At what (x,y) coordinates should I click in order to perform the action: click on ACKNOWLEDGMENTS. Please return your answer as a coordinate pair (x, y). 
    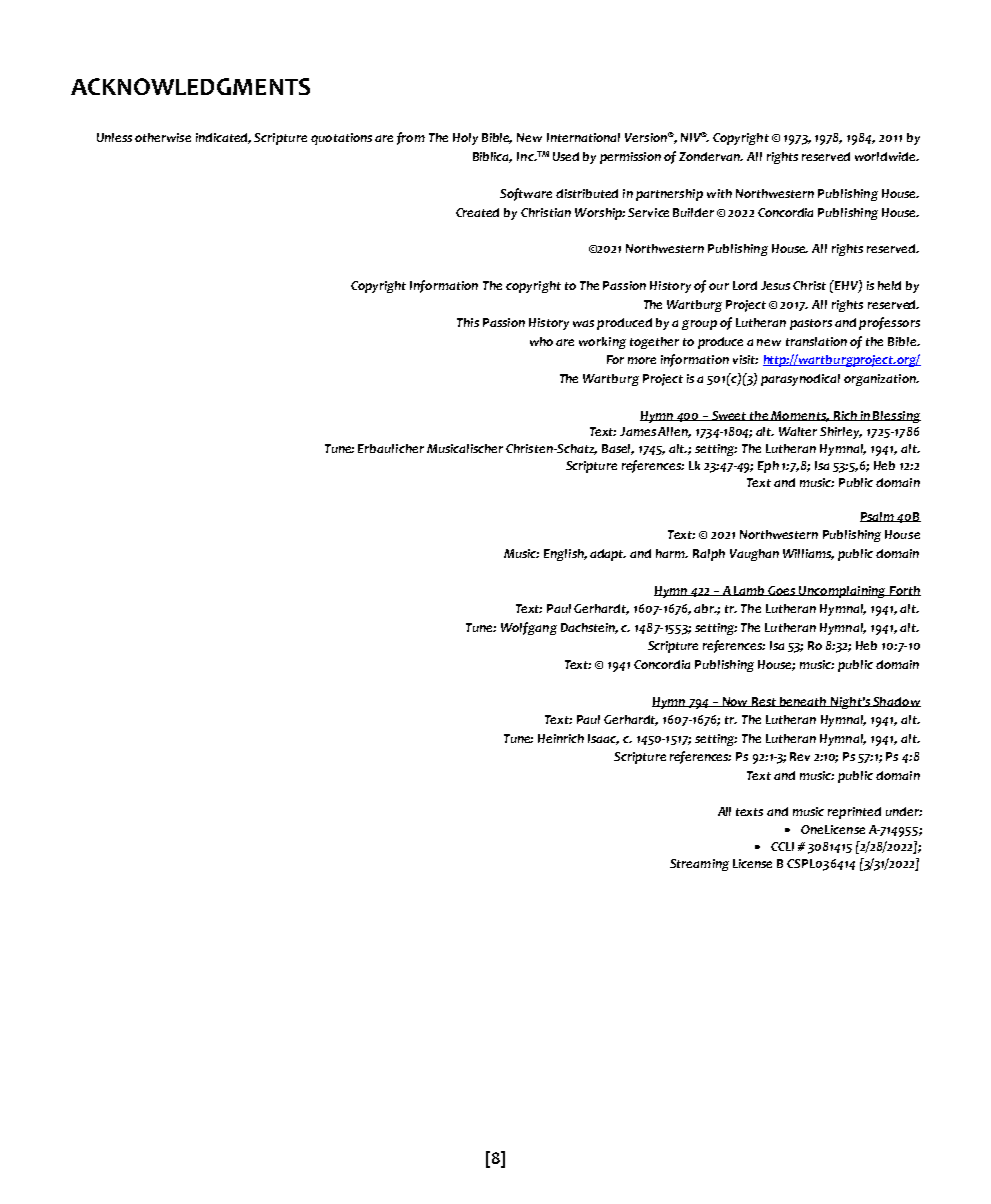
    Looking at the image, I should click on (190, 86).
